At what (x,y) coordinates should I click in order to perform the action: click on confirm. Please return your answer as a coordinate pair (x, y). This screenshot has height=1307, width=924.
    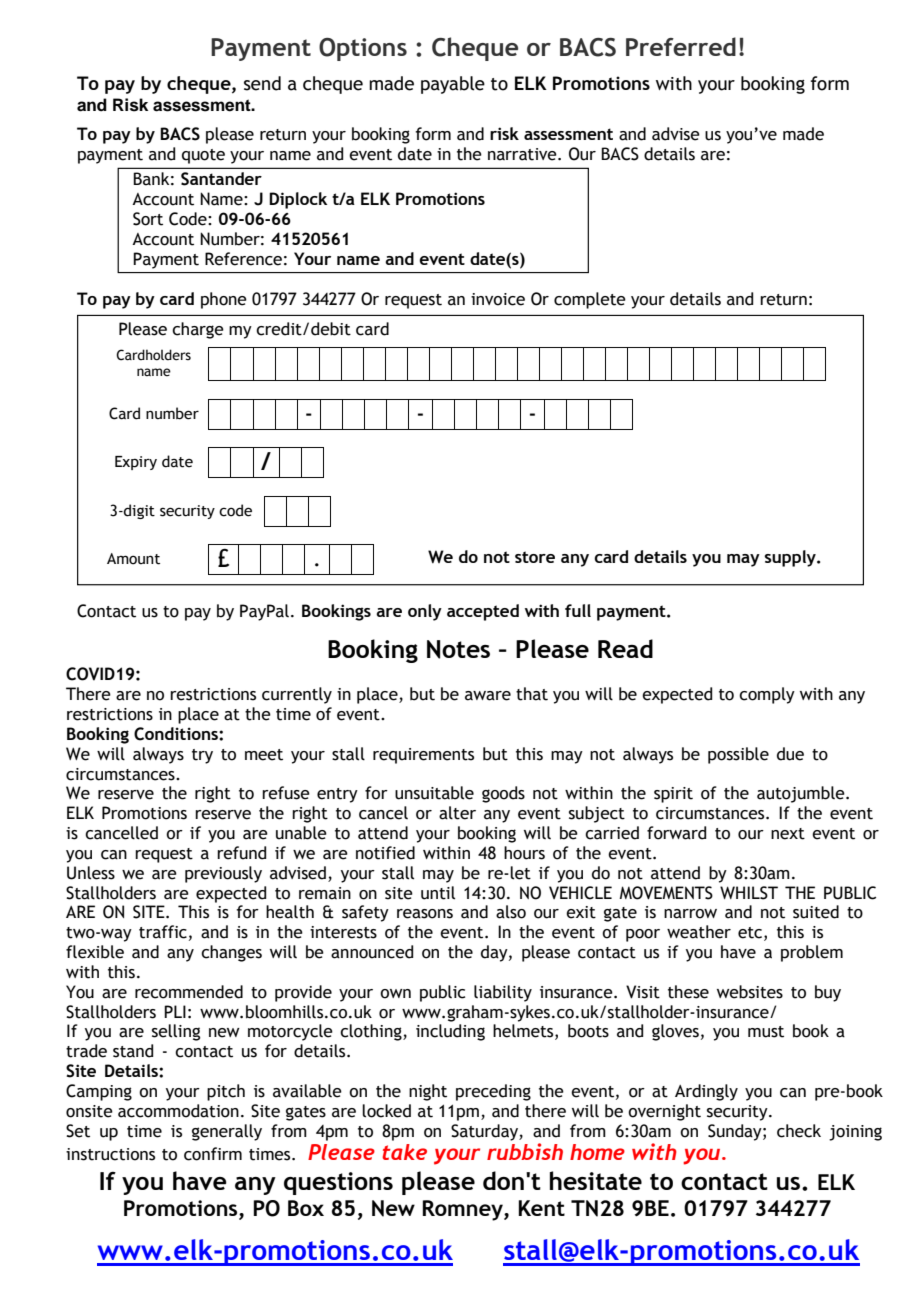
    Looking at the image, I should click on (213, 1154).
